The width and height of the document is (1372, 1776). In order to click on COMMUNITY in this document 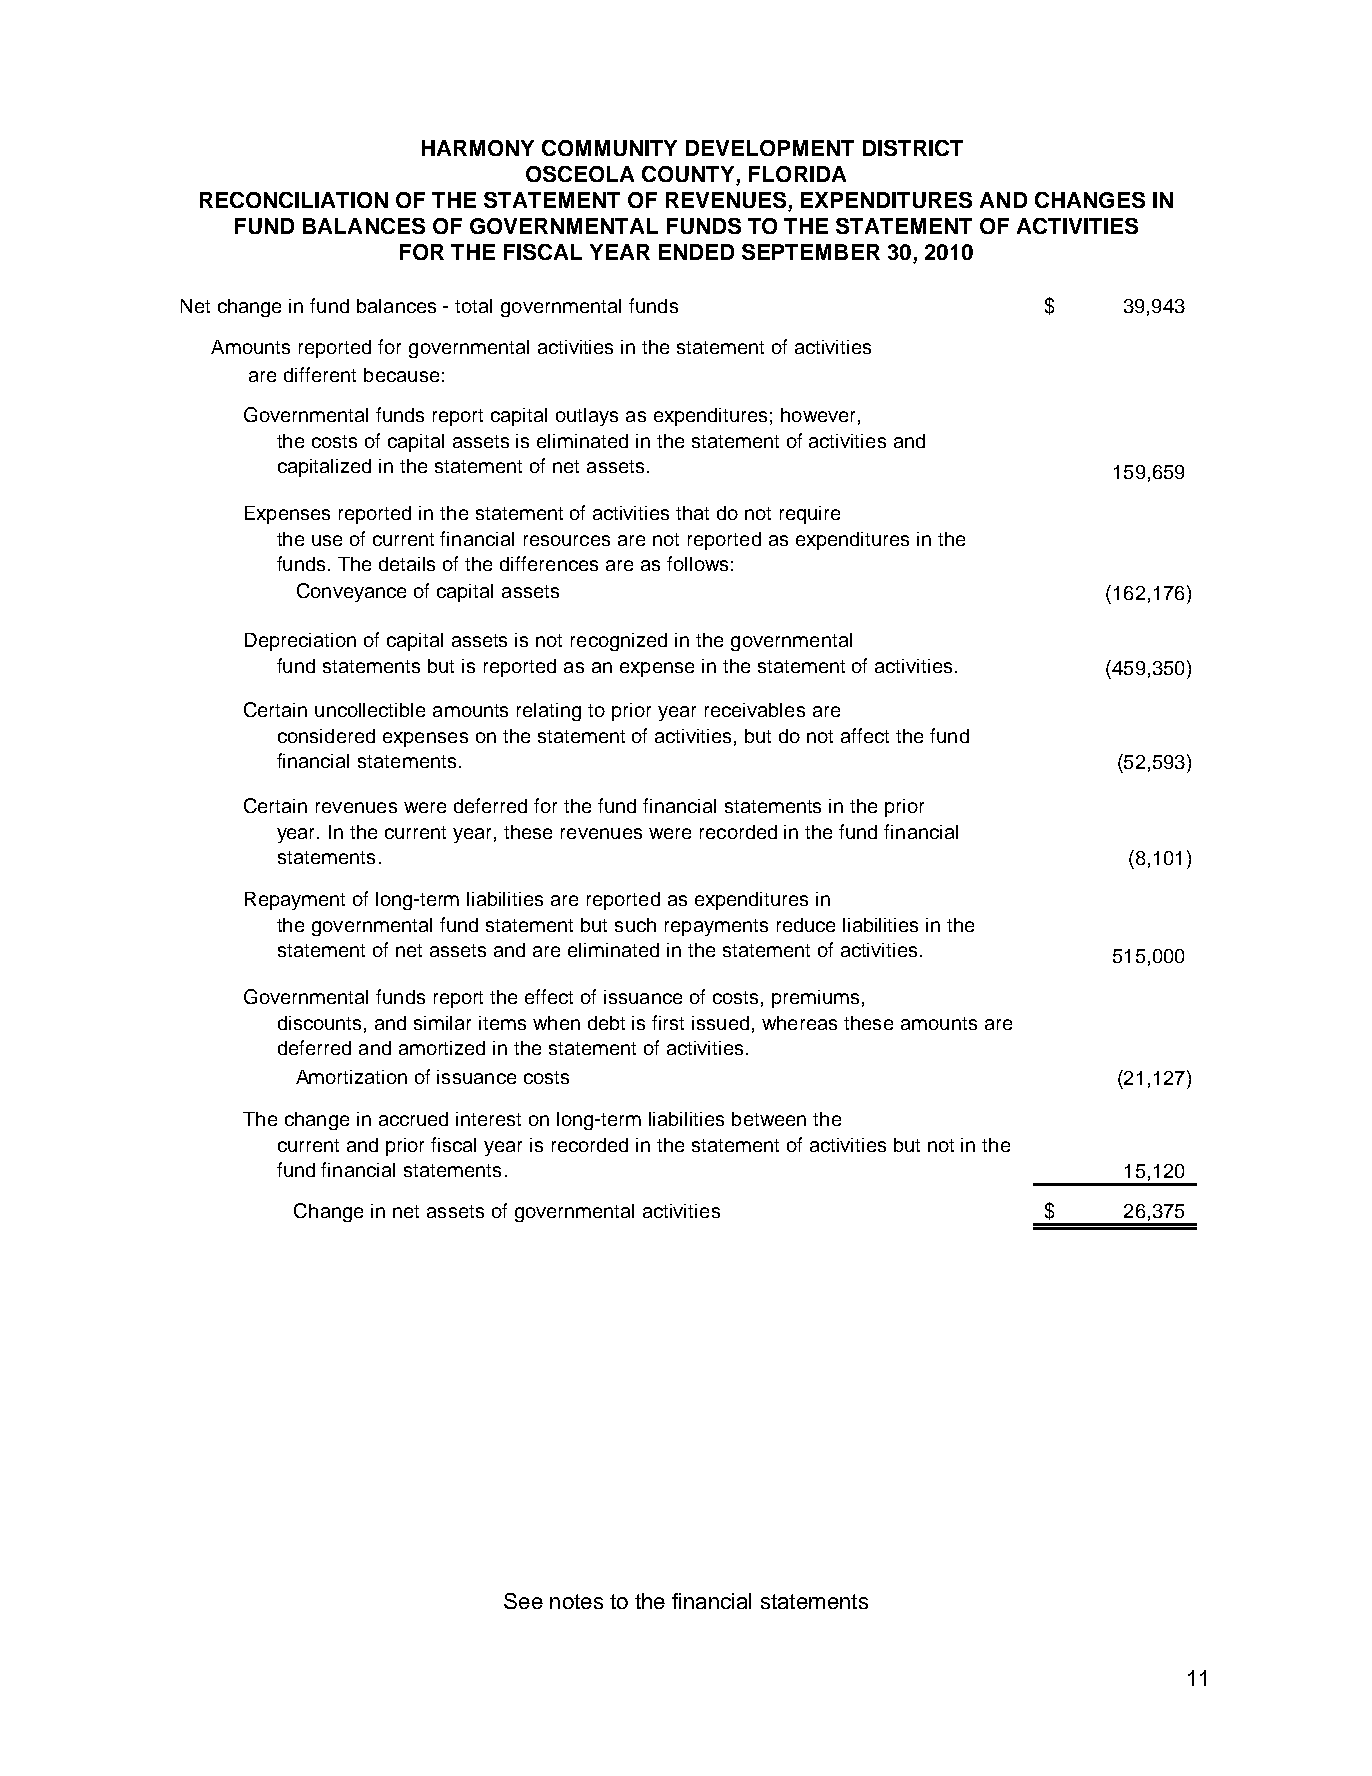, I will do `click(609, 148)`.
